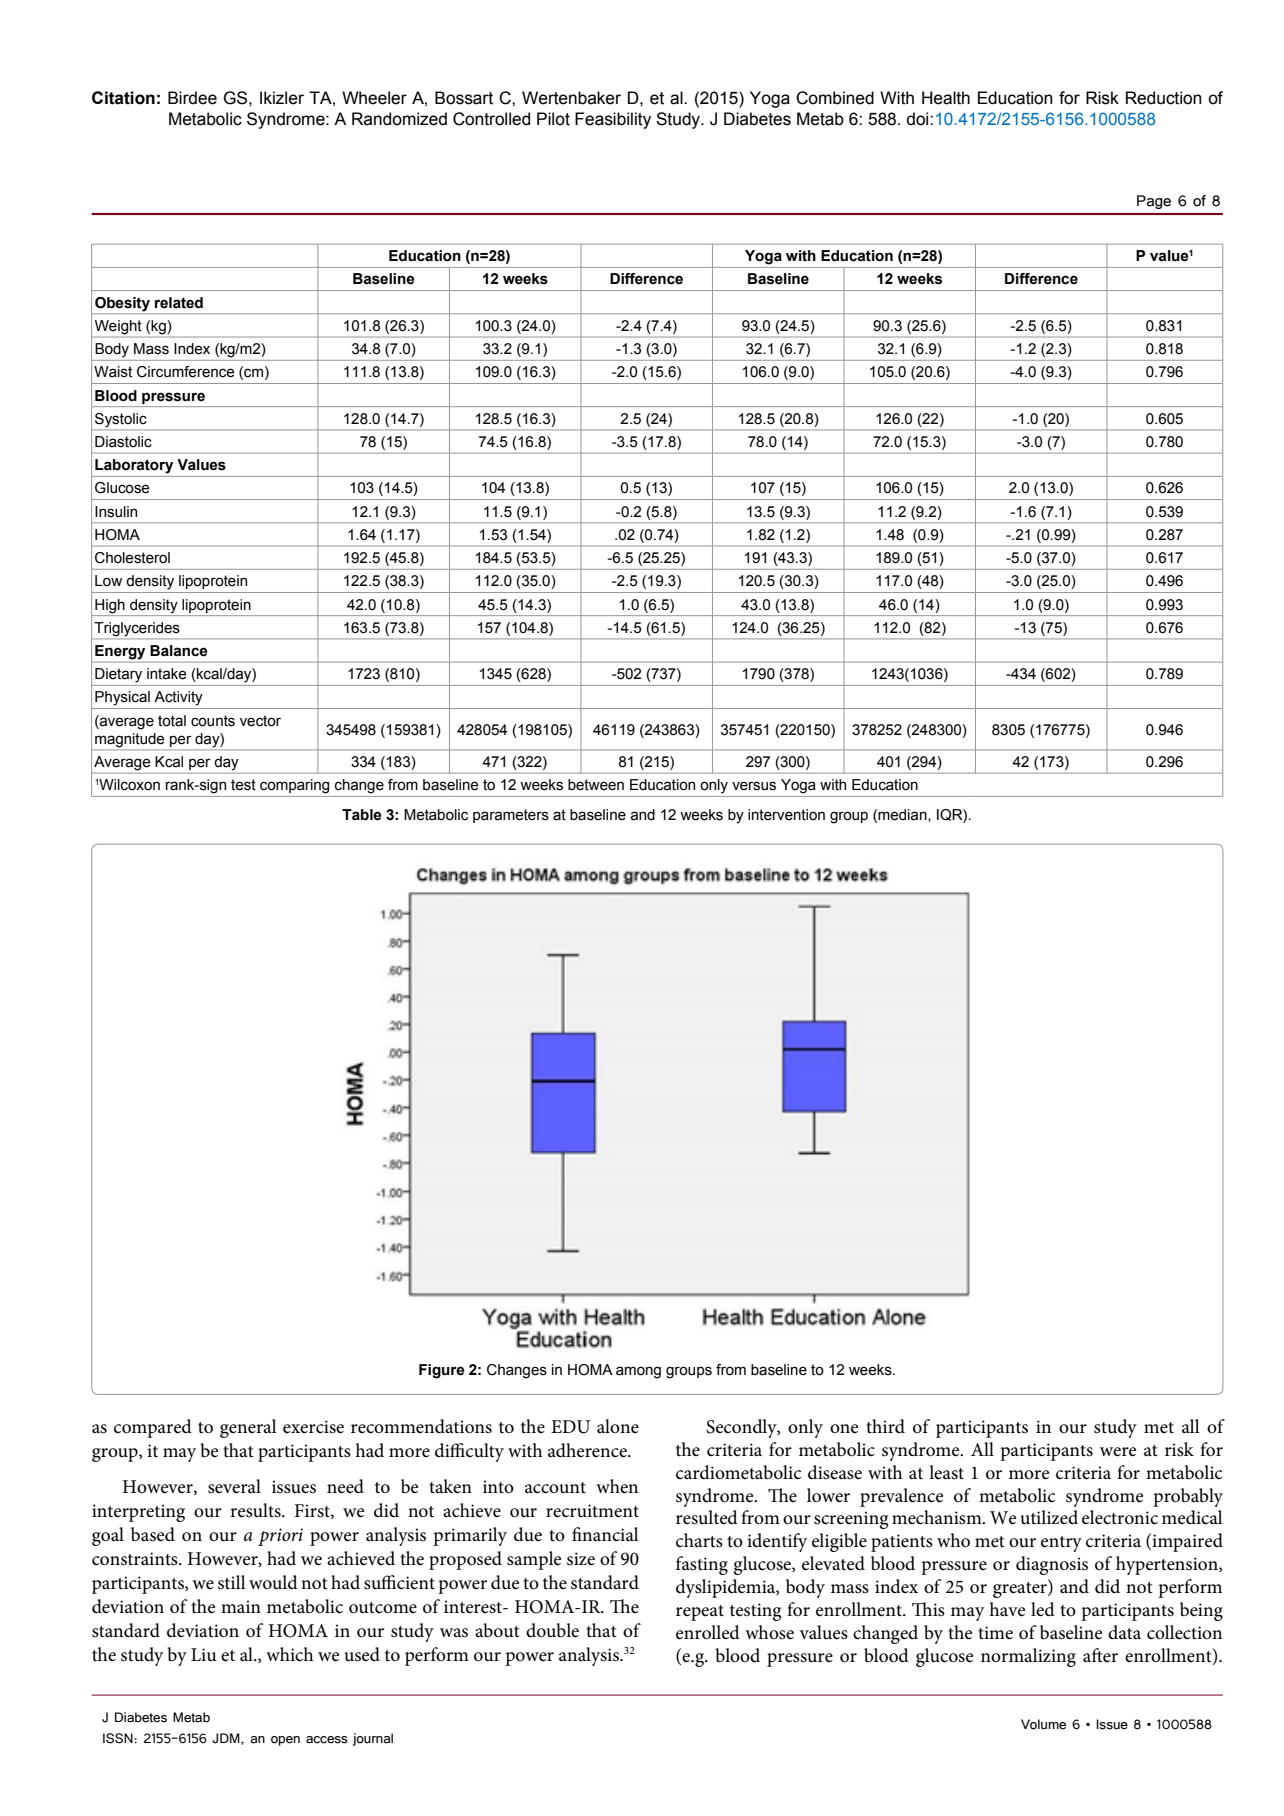  Describe the element at coordinates (204, 1655) in the image. I see `Liu` at that location.
